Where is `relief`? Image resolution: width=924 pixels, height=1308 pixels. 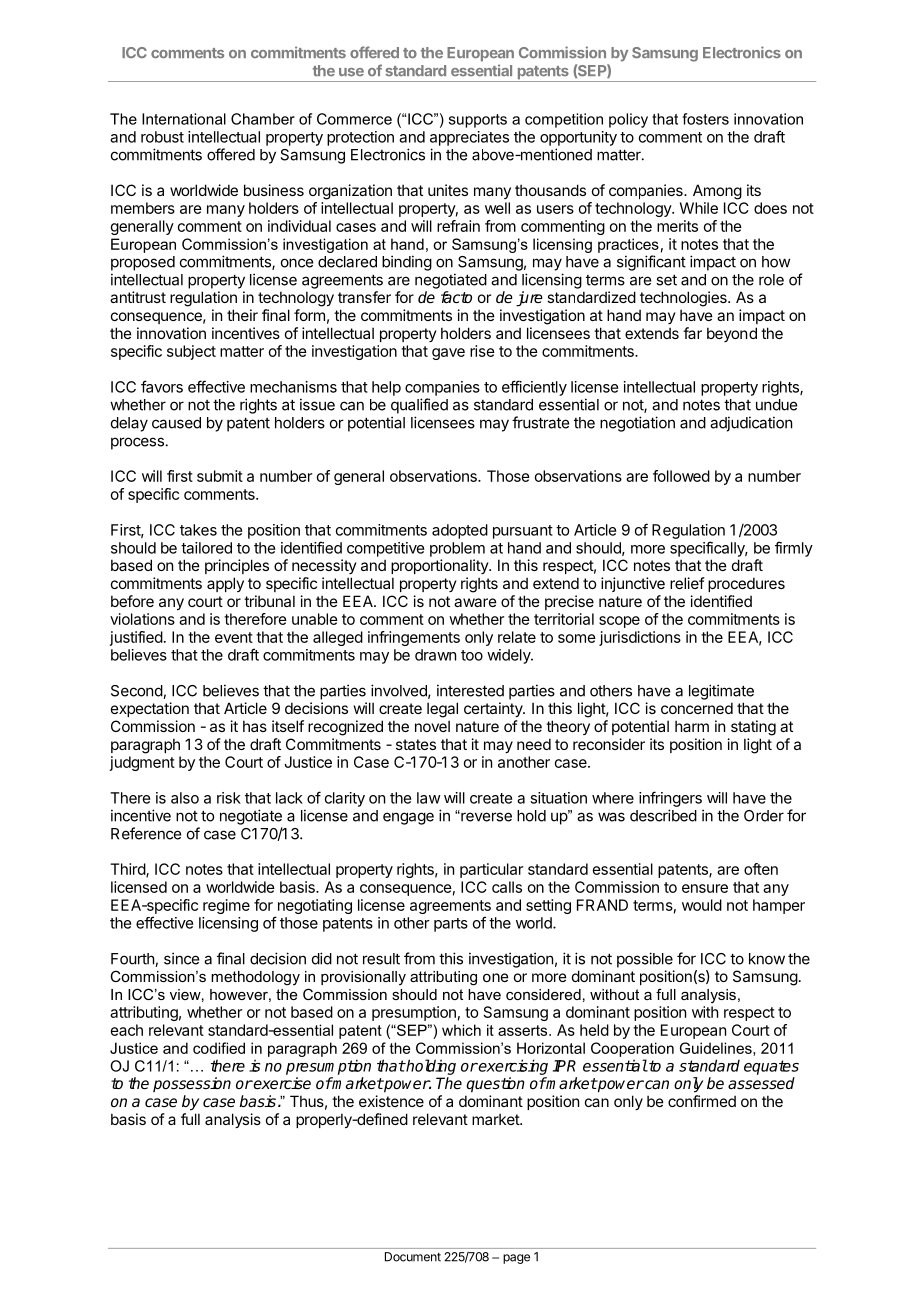
relief is located at coordinates (687, 583).
